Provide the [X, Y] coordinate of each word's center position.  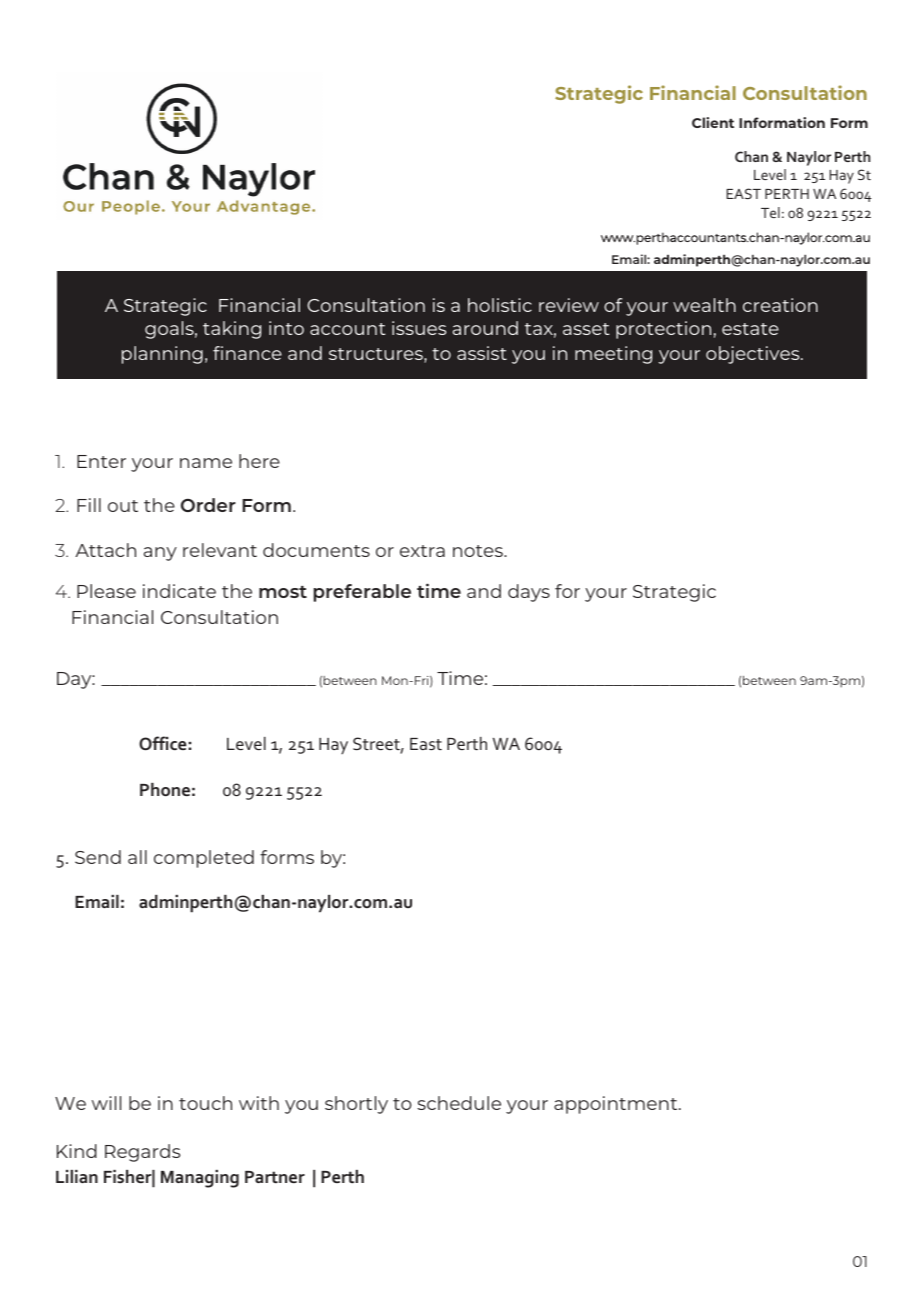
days [529, 593]
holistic [500, 305]
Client [713, 122]
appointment [617, 1105]
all [137, 857]
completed [204, 859]
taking [232, 330]
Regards [142, 1153]
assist [482, 353]
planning [162, 355]
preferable [362, 593]
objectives [754, 355]
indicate [179, 591]
